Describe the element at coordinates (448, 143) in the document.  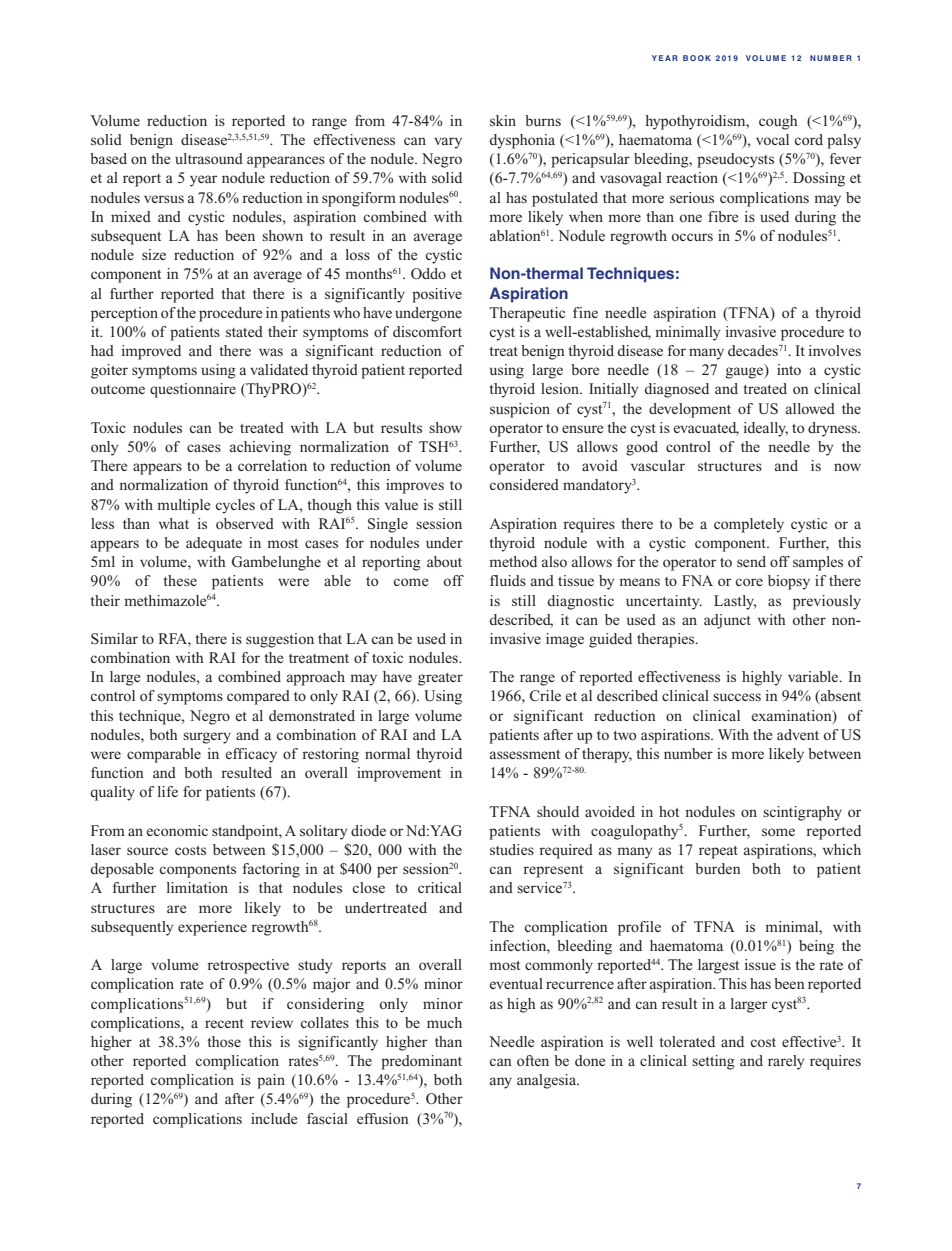
I see `vary` at that location.
